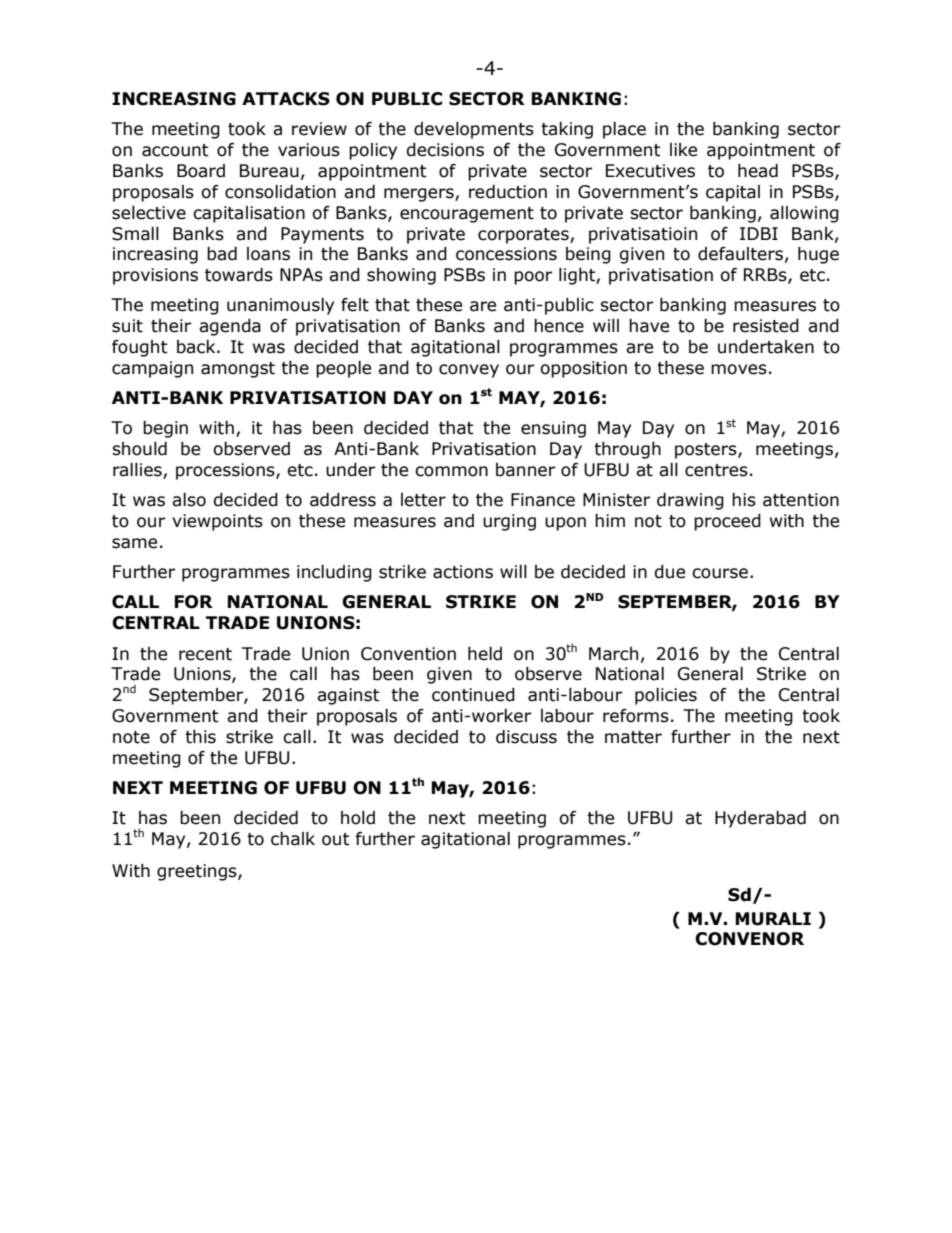  What do you see at coordinates (198, 872) in the document?
I see `greetings` at bounding box center [198, 872].
